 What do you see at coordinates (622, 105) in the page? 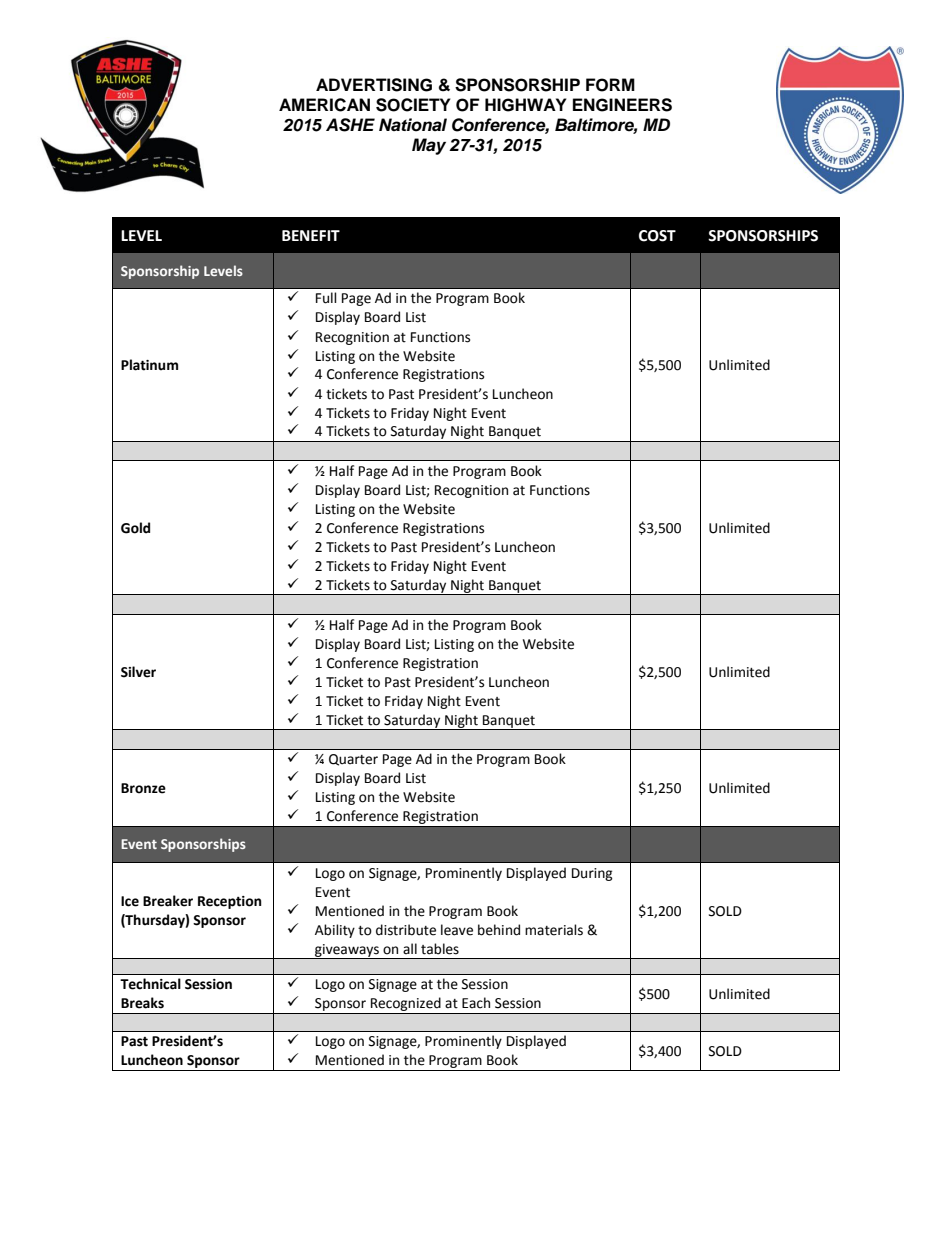
I see `ENGINEERS` at bounding box center [622, 105].
